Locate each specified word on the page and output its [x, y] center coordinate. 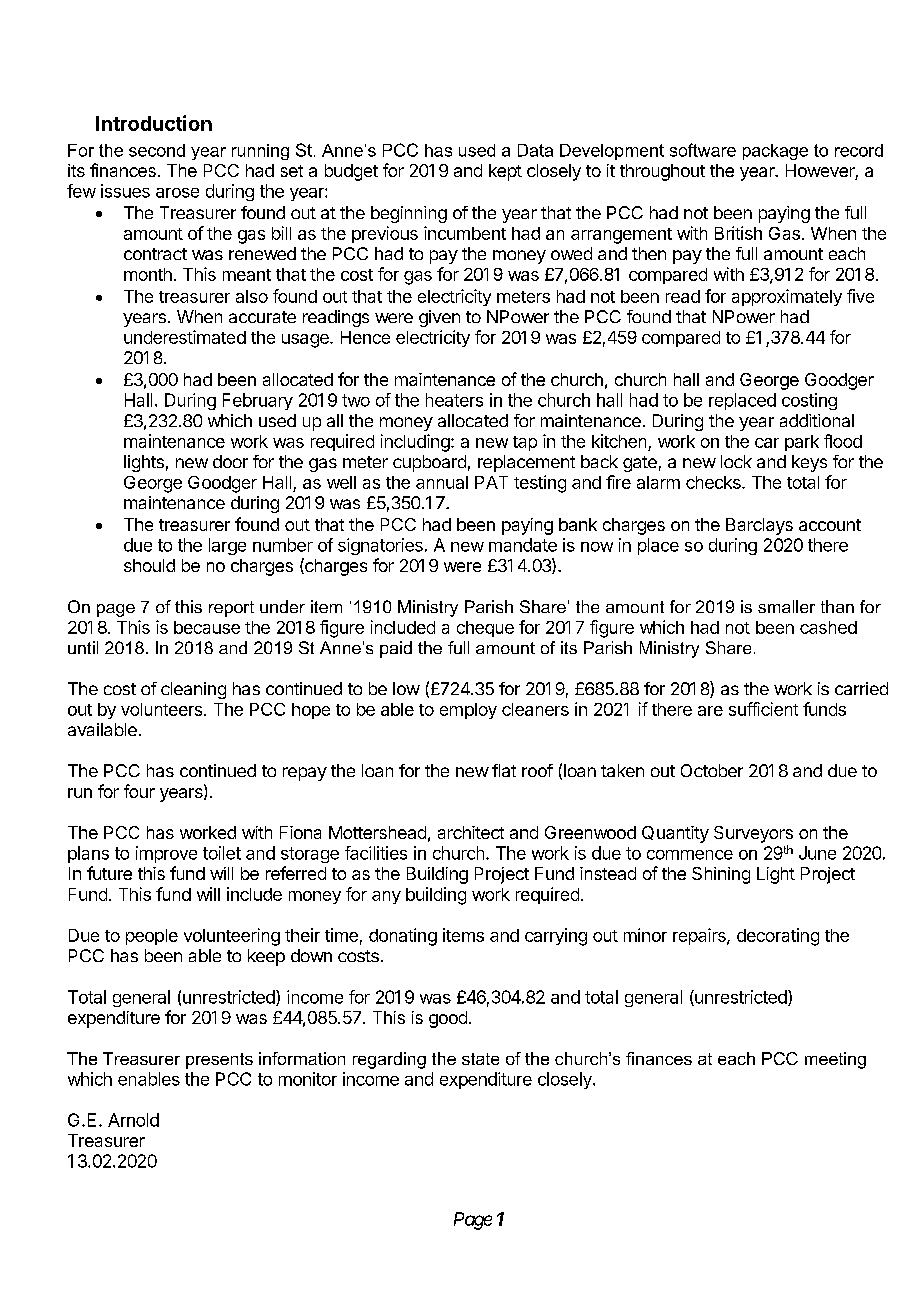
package [775, 152]
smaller [786, 606]
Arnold [133, 1120]
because [207, 627]
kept [505, 172]
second [157, 150]
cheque [485, 629]
